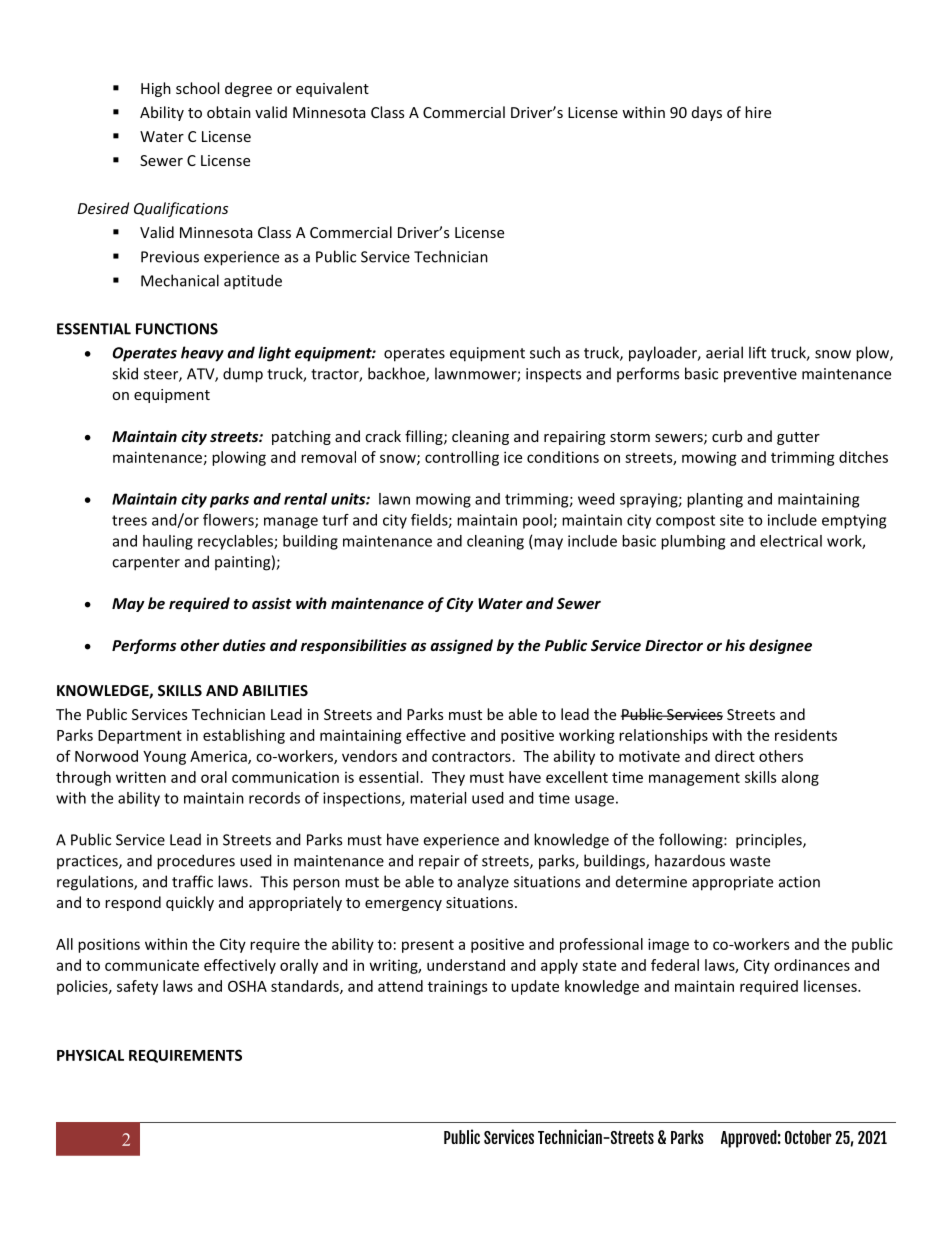 The width and height of the image is (952, 1233). What do you see at coordinates (483, 883) in the image?
I see `analyze` at bounding box center [483, 883].
